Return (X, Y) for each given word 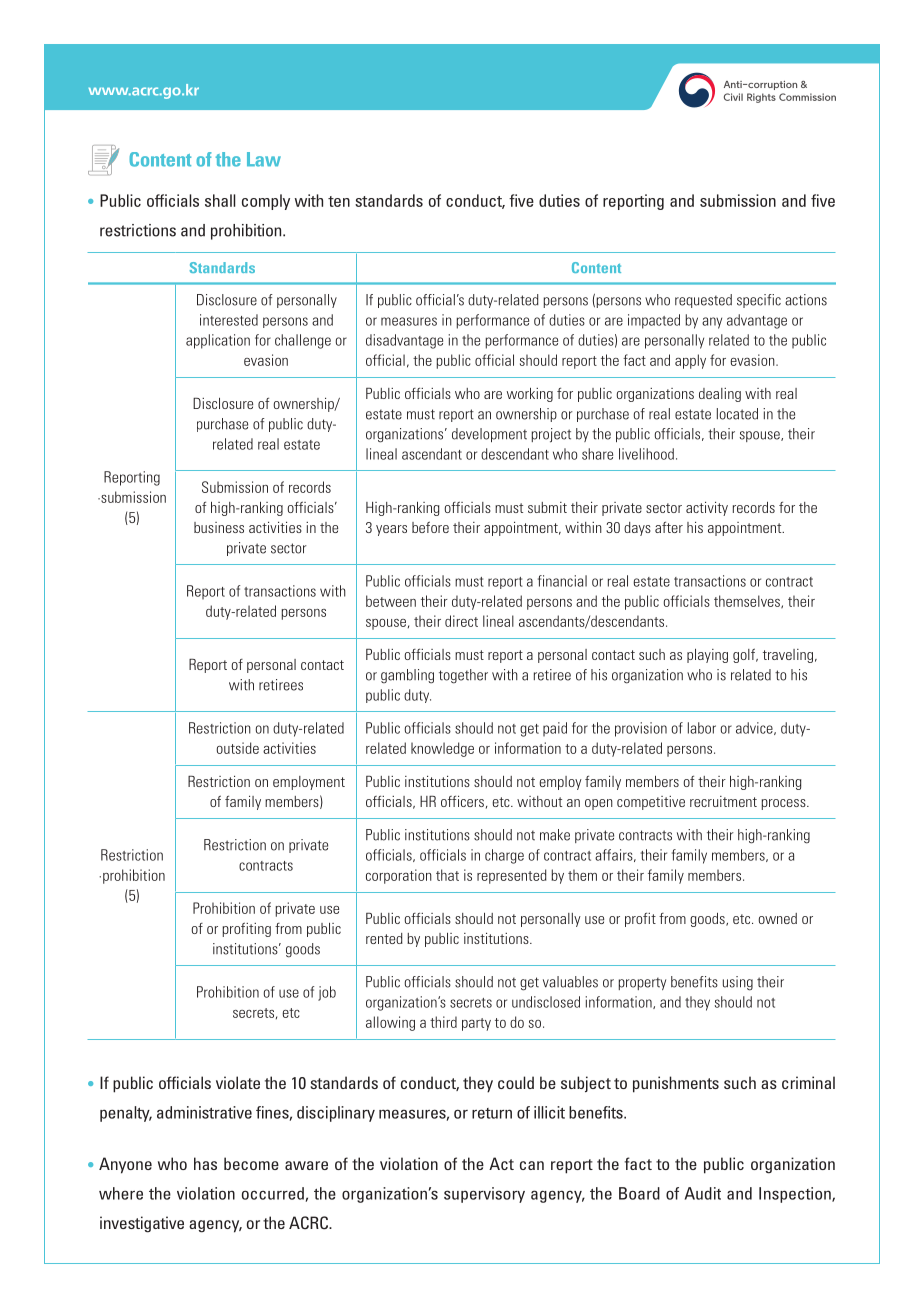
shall (220, 200)
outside (238, 748)
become (251, 1163)
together (463, 676)
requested (703, 301)
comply (266, 202)
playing (707, 656)
